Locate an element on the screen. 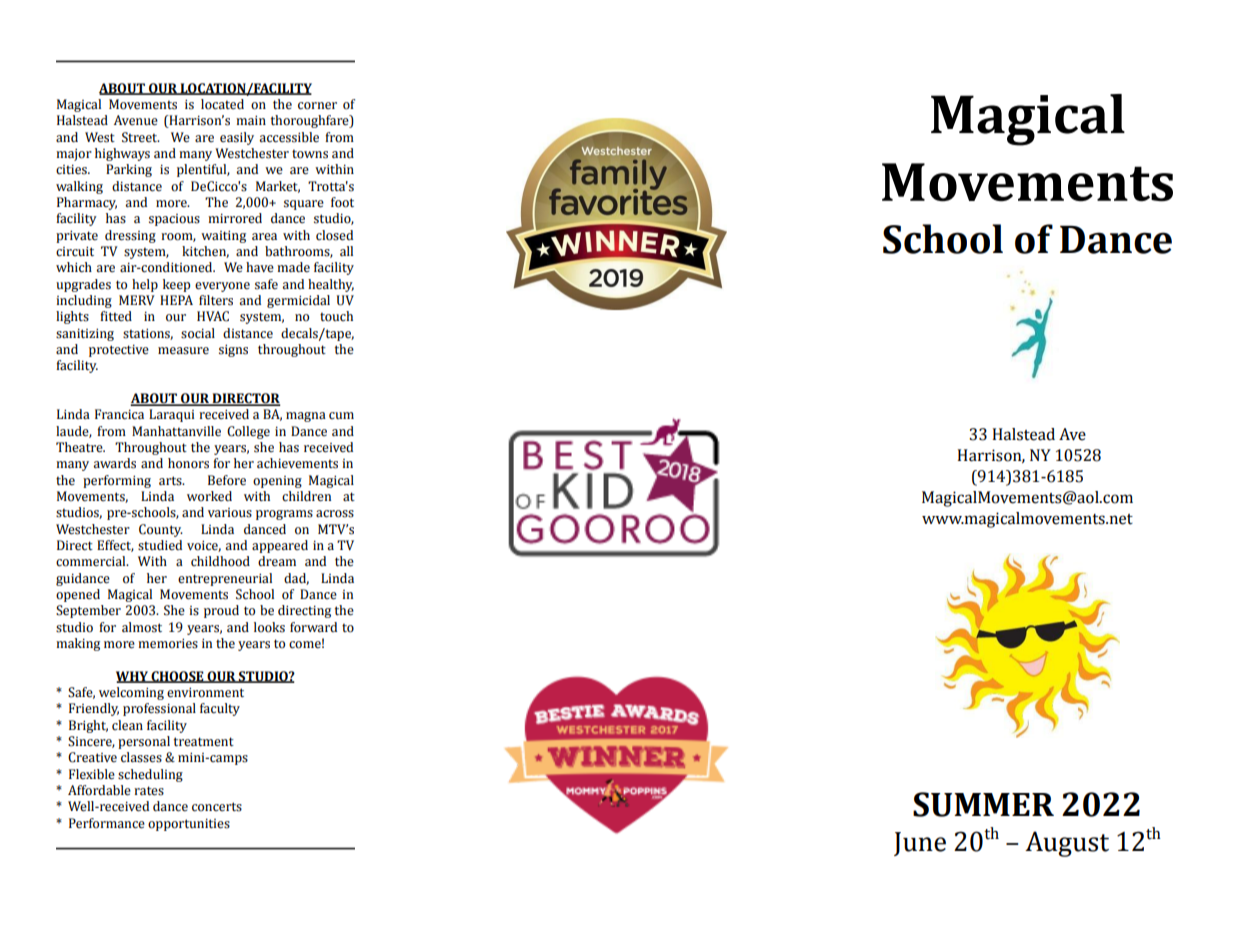 The height and width of the screenshot is (952, 1233). concerts is located at coordinates (217, 807).
